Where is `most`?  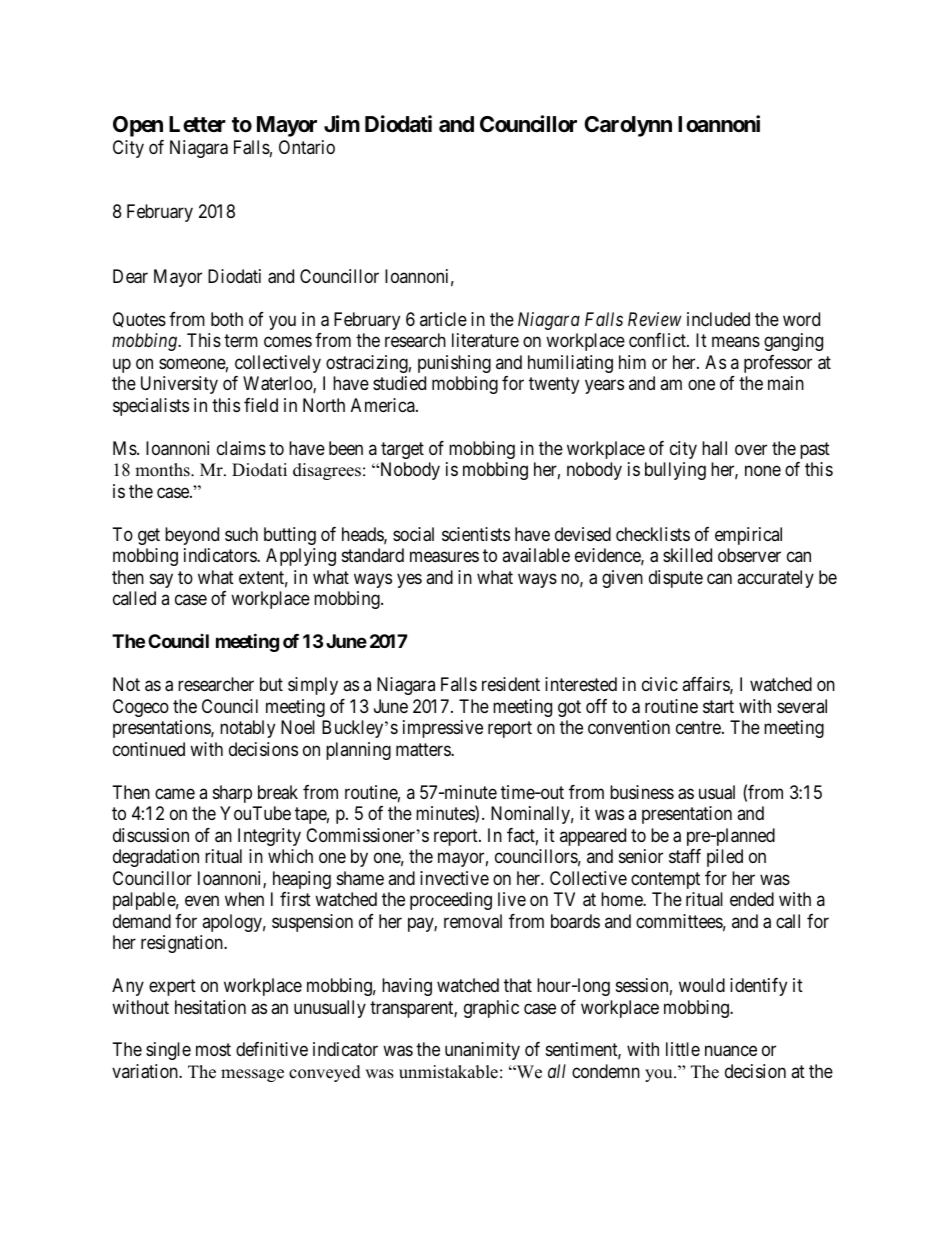
most is located at coordinates (213, 1050).
